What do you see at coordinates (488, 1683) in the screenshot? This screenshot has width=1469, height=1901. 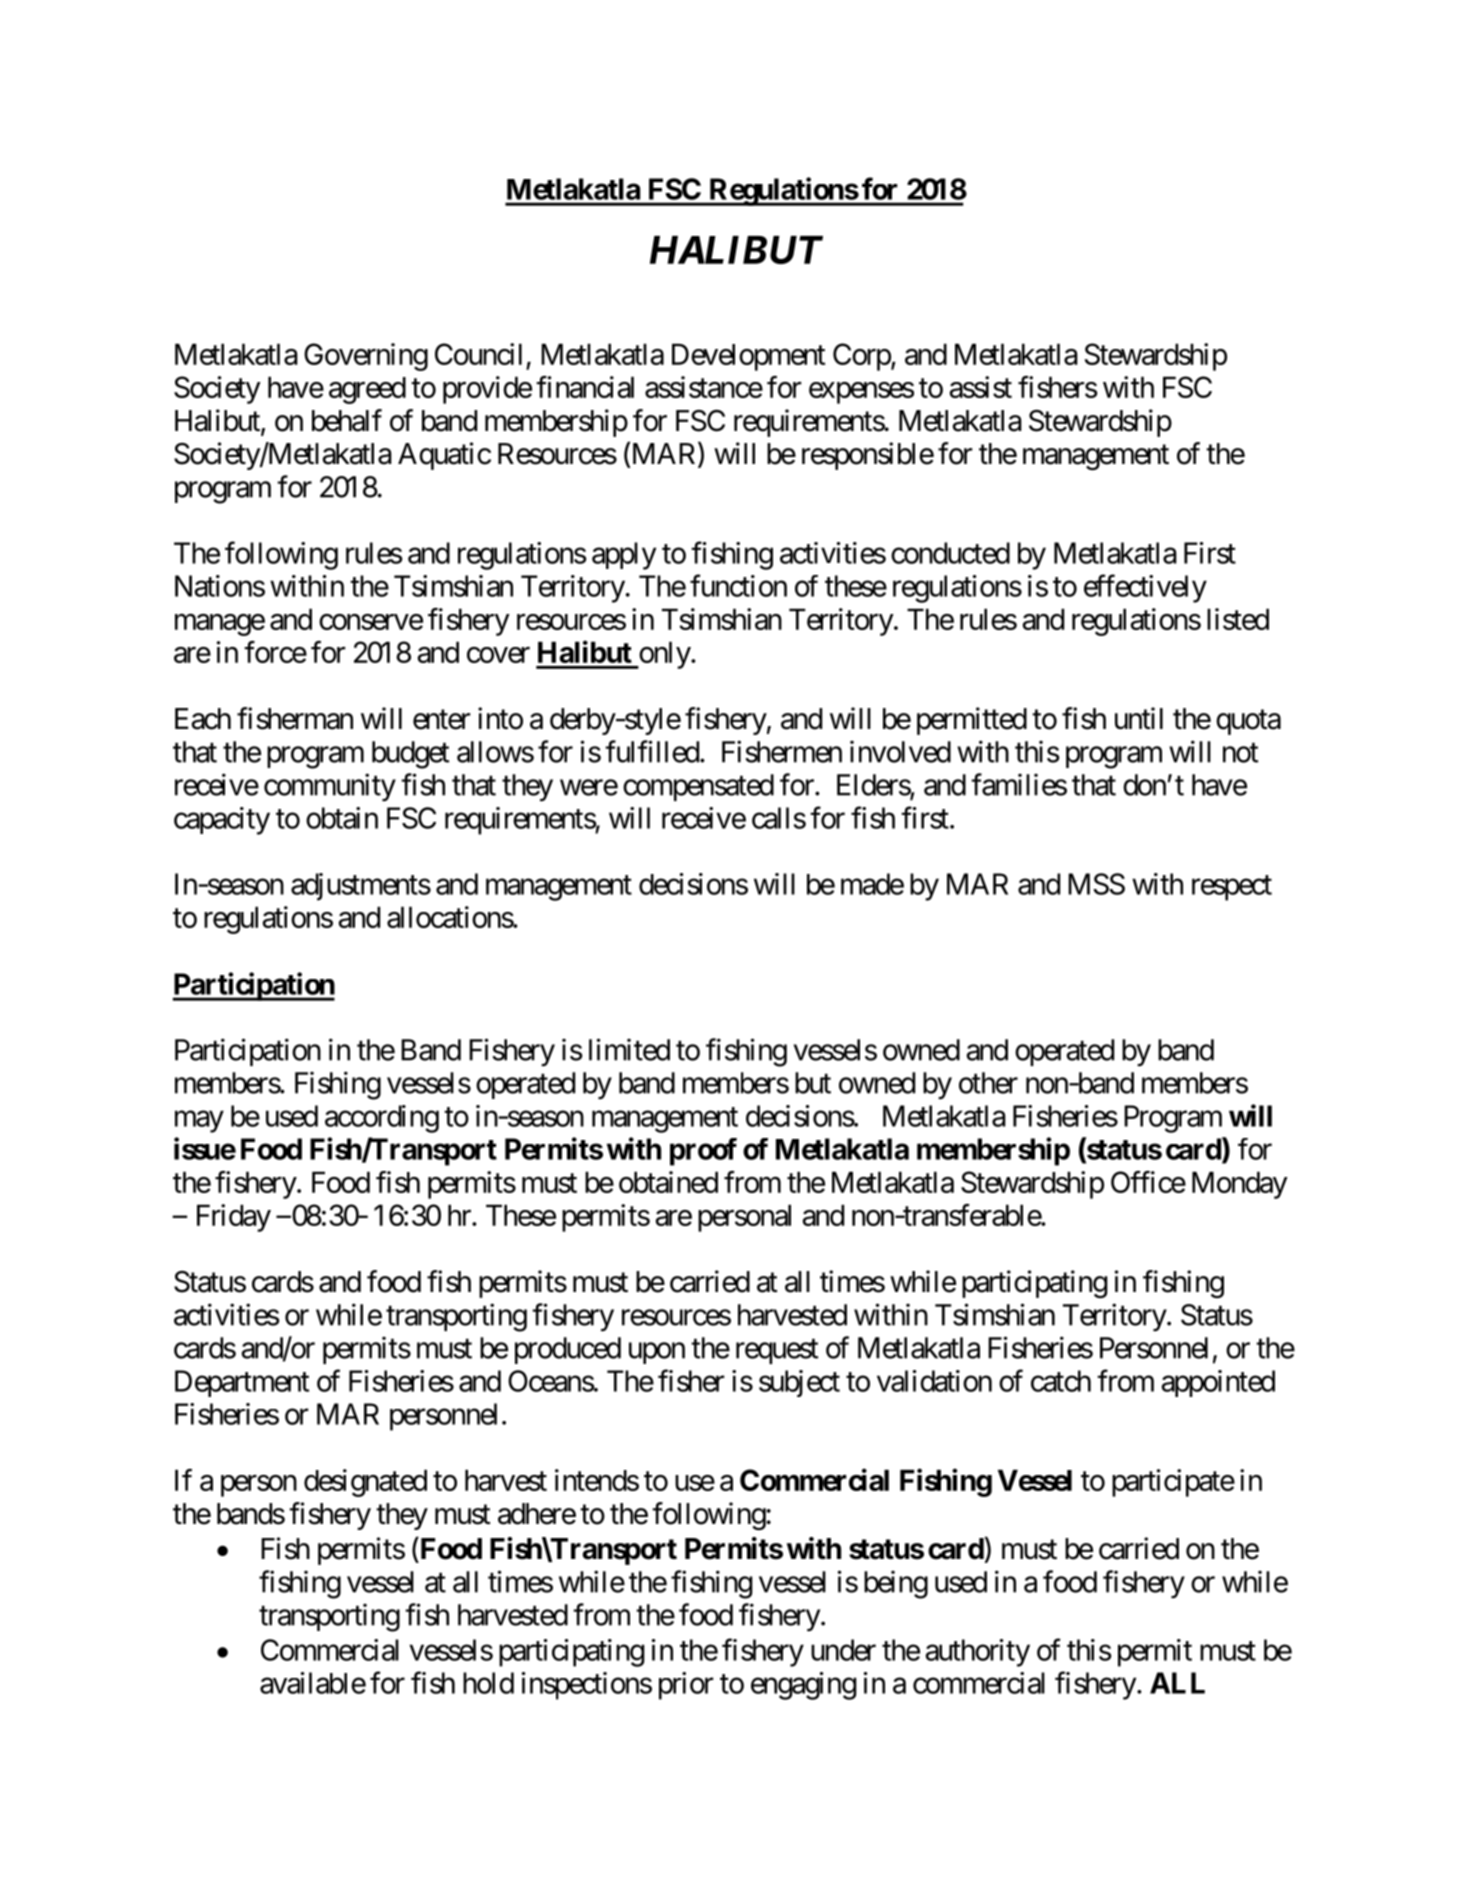 I see `hold` at bounding box center [488, 1683].
